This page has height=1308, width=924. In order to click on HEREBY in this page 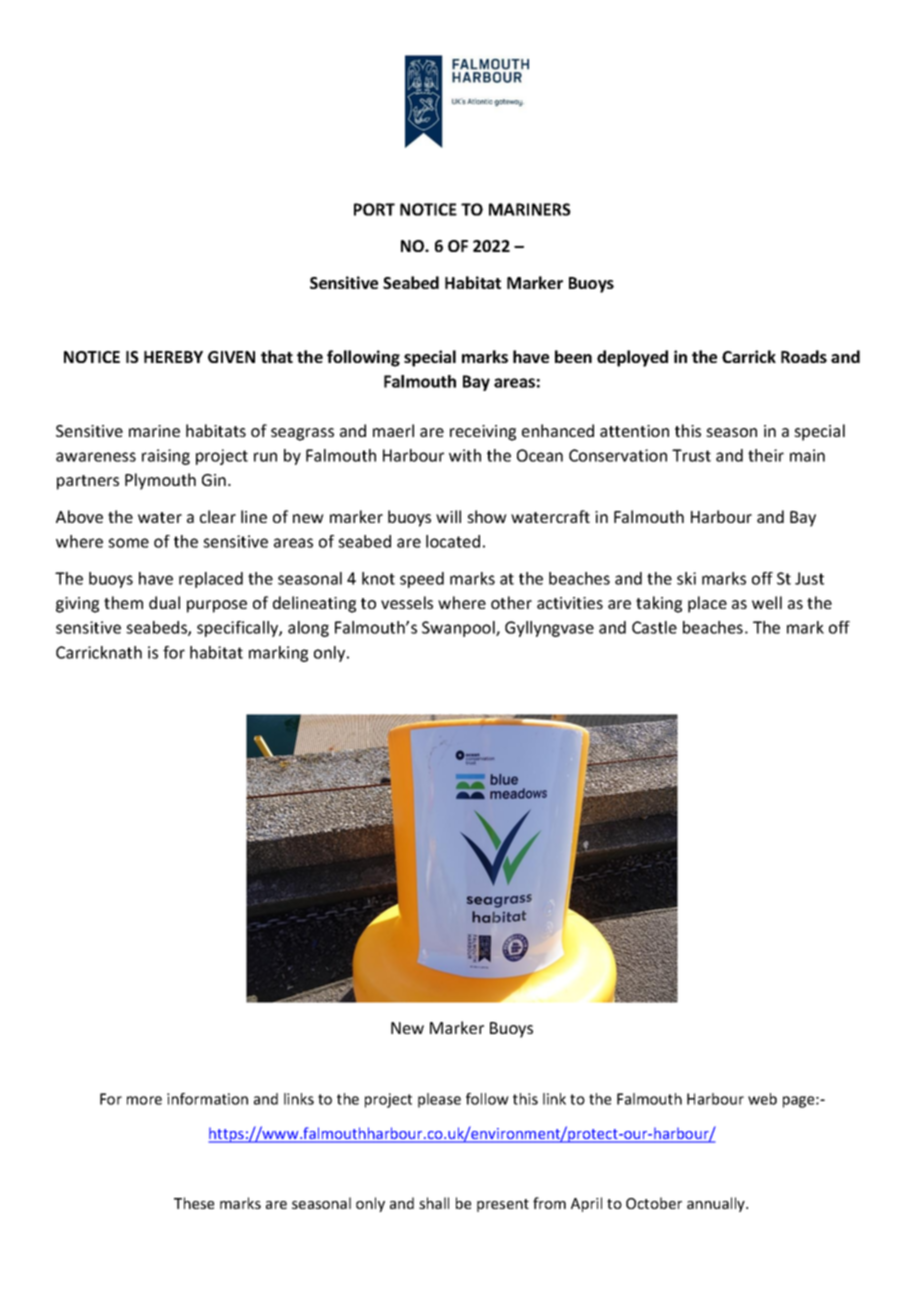, I will do `click(173, 357)`.
